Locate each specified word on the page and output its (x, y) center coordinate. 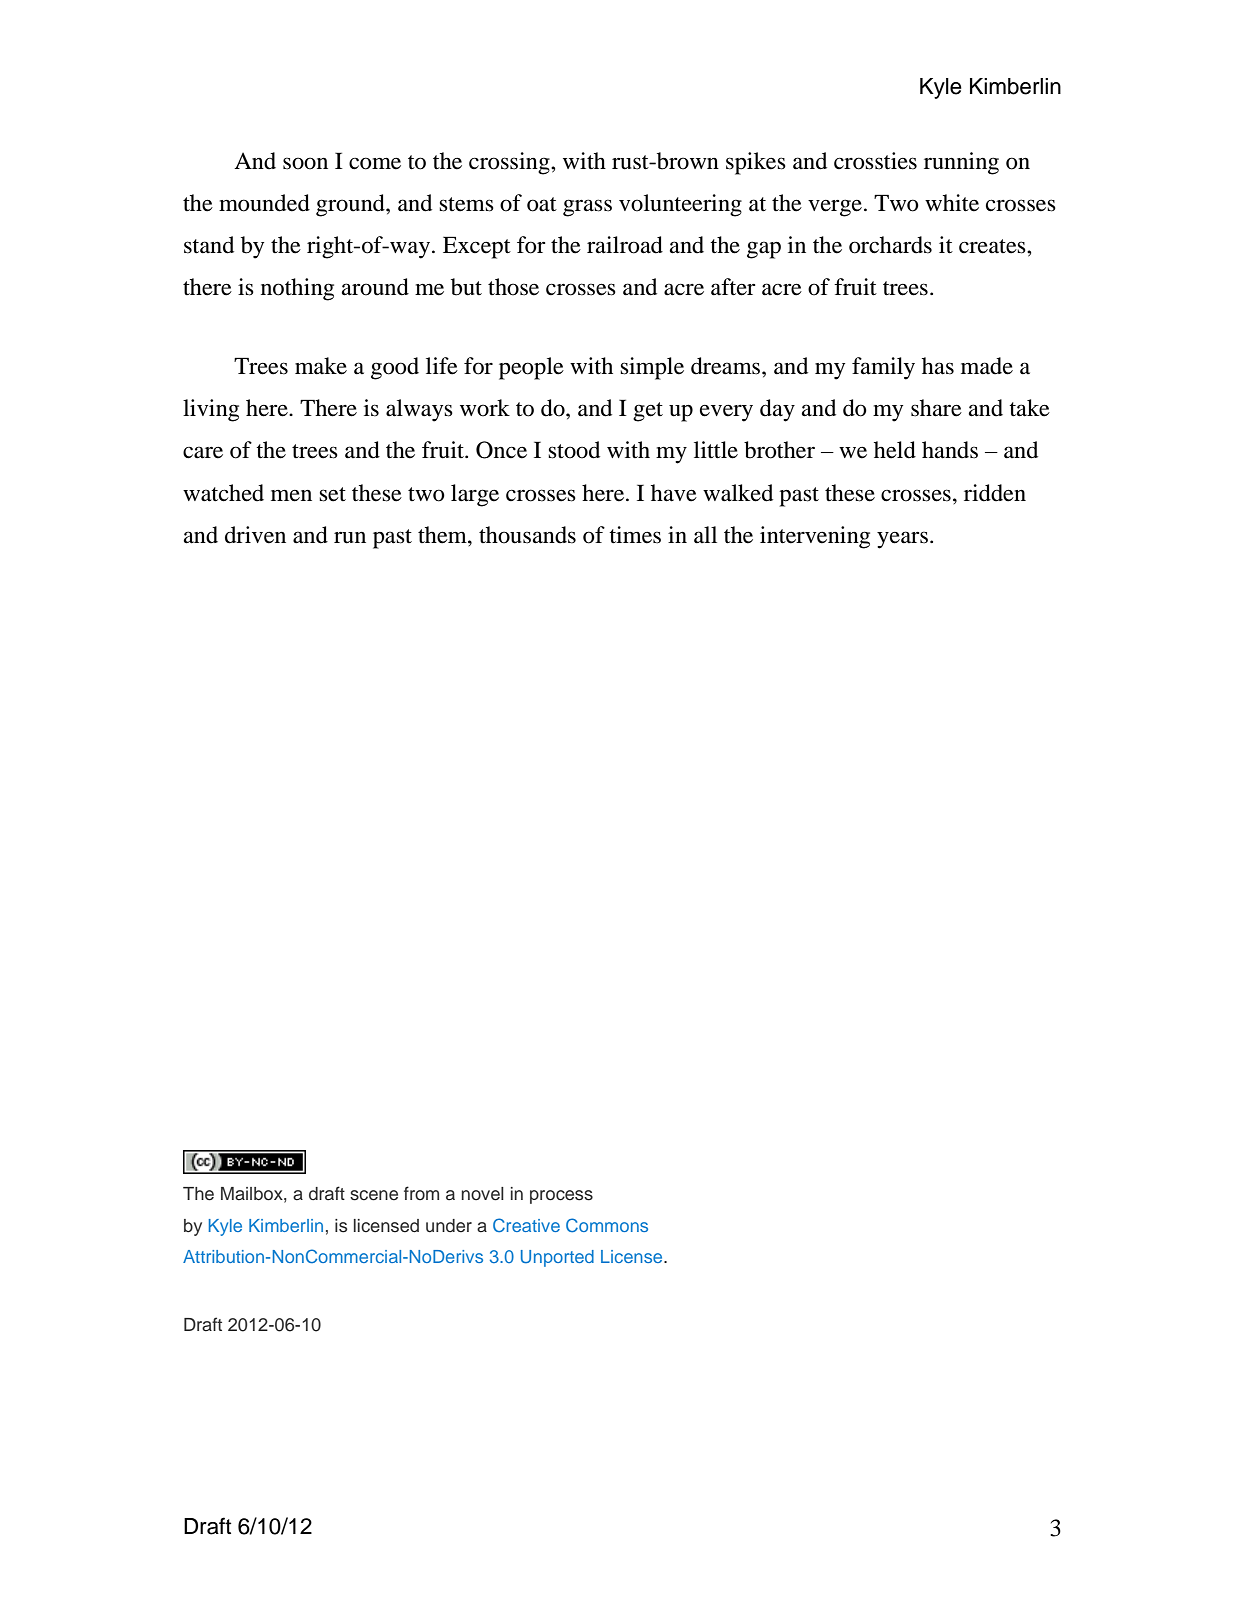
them (443, 535)
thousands (527, 535)
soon (305, 163)
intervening (815, 537)
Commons (607, 1225)
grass (587, 208)
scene (374, 1195)
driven (255, 535)
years (902, 540)
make (321, 366)
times (635, 535)
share (936, 408)
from (421, 1193)
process (561, 1197)
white (952, 203)
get (648, 412)
